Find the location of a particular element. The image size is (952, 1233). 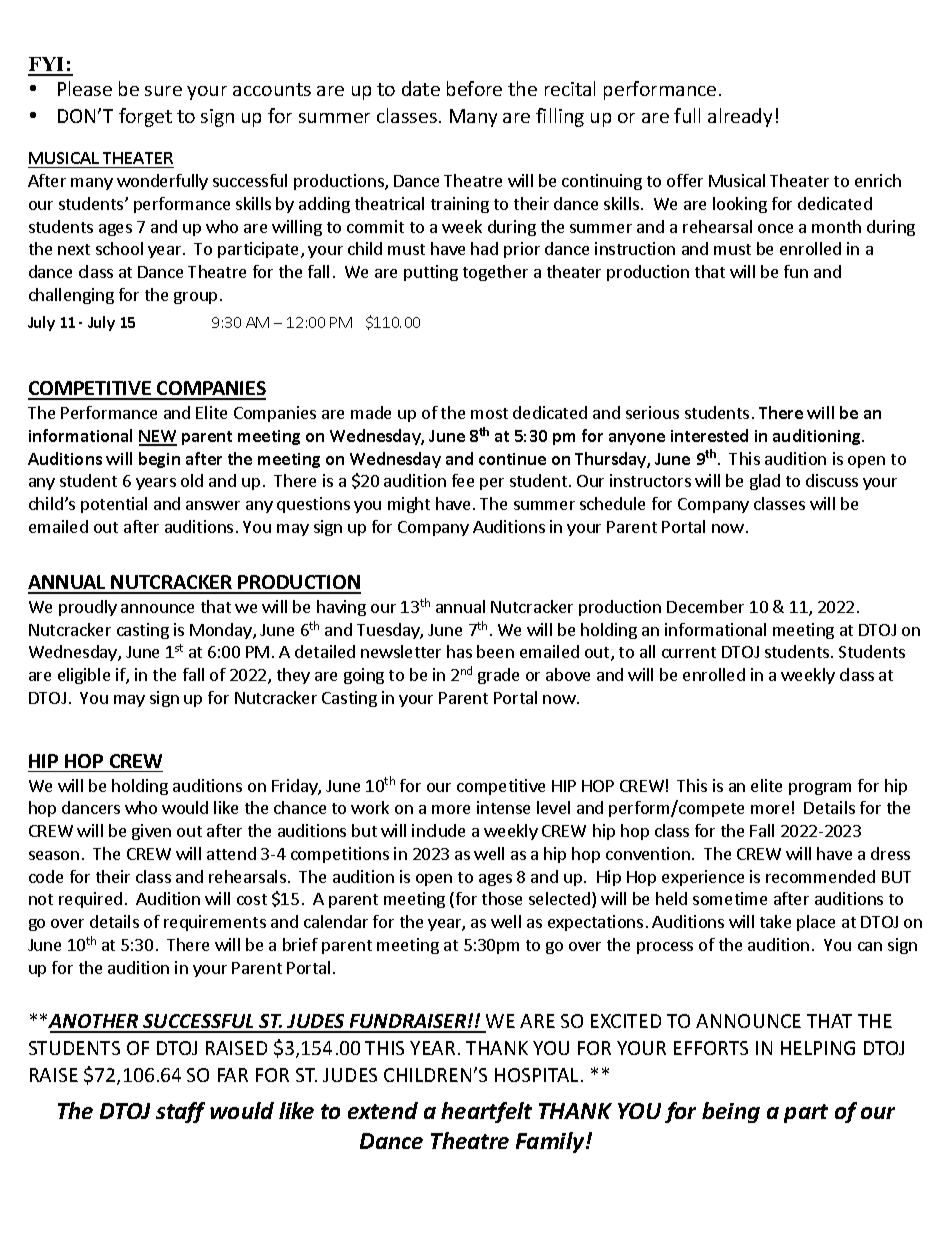

has is located at coordinates (459, 651).
